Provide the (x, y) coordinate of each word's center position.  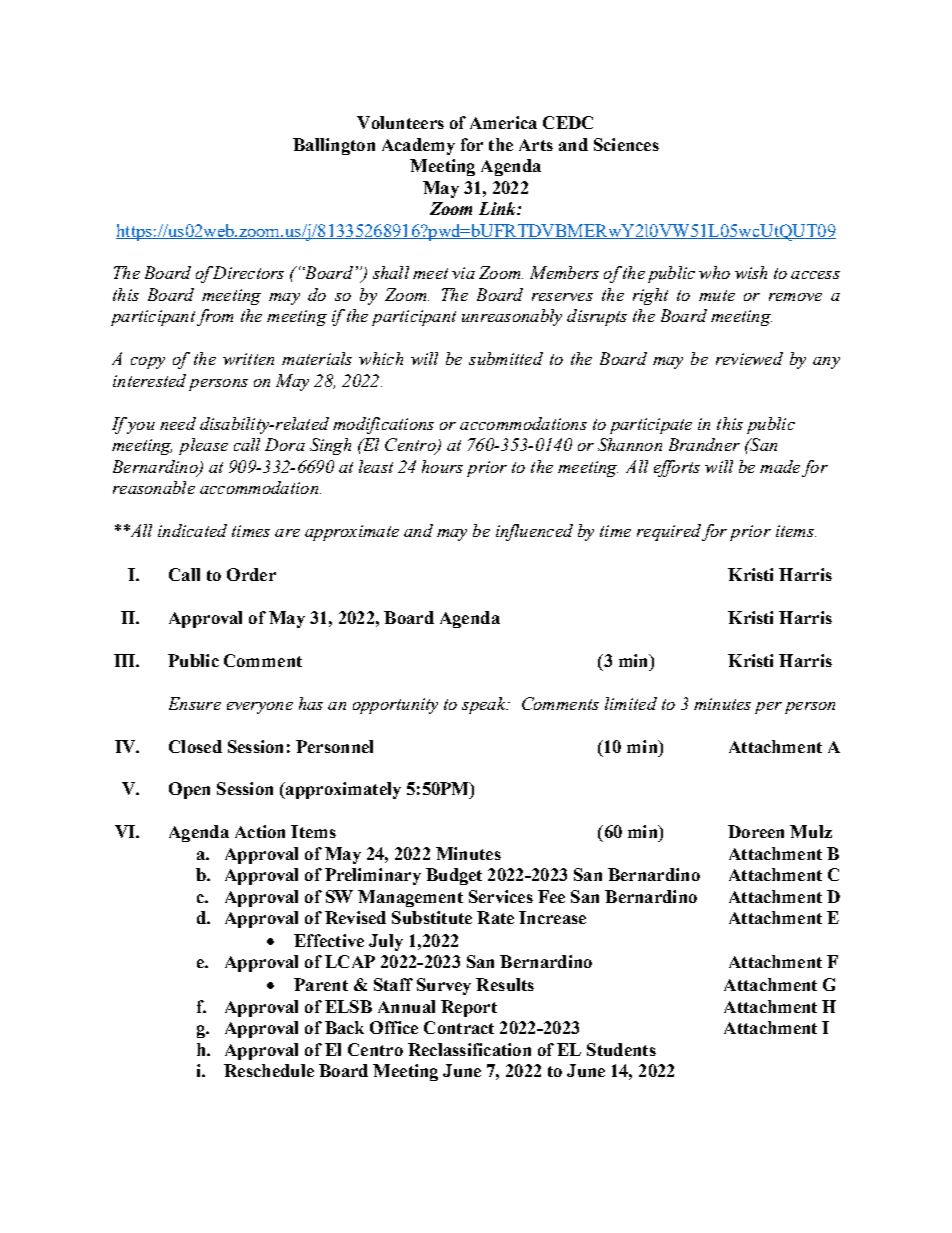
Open (189, 790)
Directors (247, 272)
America (503, 122)
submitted (506, 358)
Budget (454, 876)
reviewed (749, 358)
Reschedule (269, 1070)
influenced (534, 532)
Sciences (626, 144)
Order (251, 574)
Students (621, 1049)
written (248, 359)
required (669, 532)
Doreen (756, 831)
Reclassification (469, 1049)
